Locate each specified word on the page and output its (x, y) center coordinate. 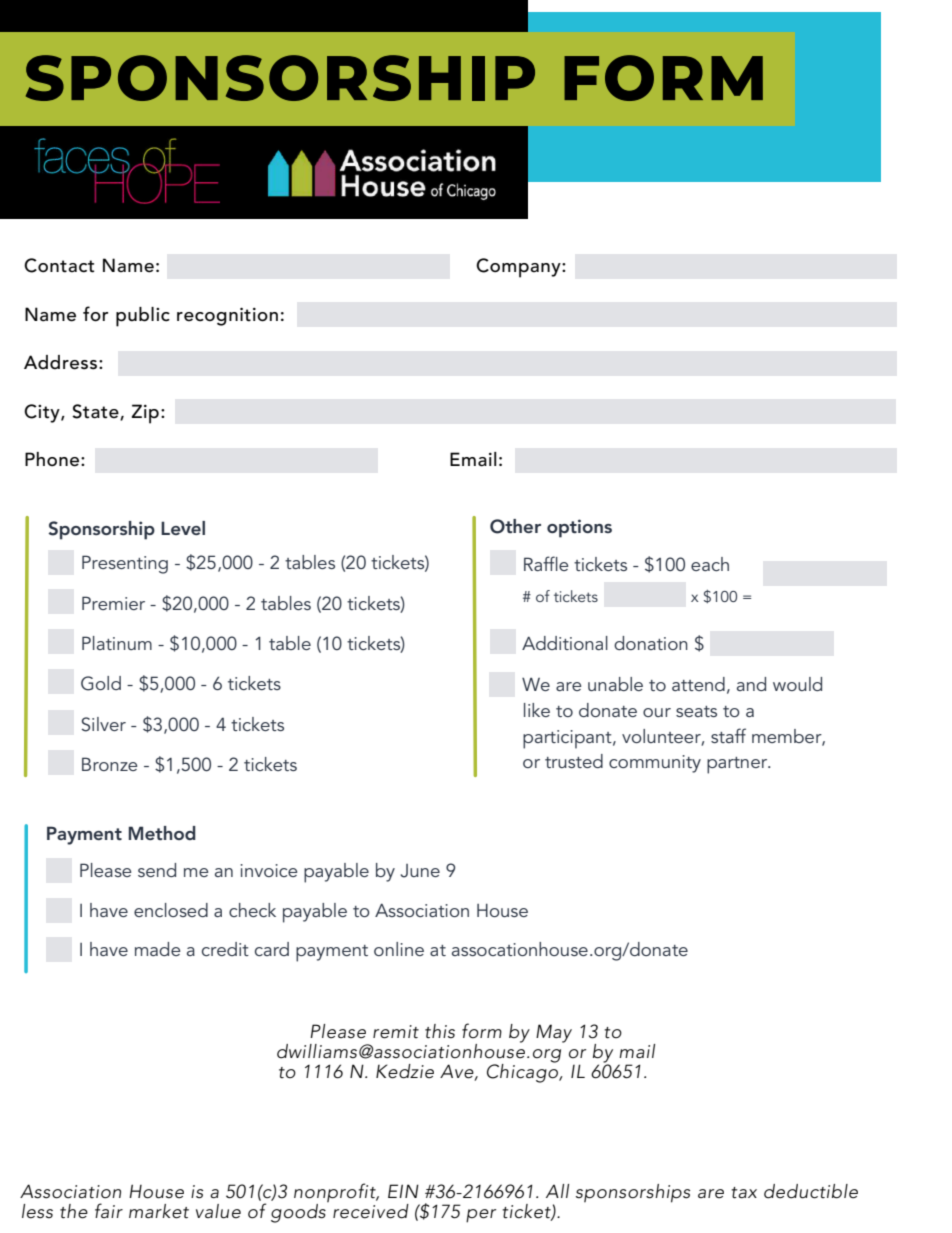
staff (728, 735)
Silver (103, 724)
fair (109, 1210)
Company (519, 268)
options (579, 528)
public (143, 317)
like (537, 710)
